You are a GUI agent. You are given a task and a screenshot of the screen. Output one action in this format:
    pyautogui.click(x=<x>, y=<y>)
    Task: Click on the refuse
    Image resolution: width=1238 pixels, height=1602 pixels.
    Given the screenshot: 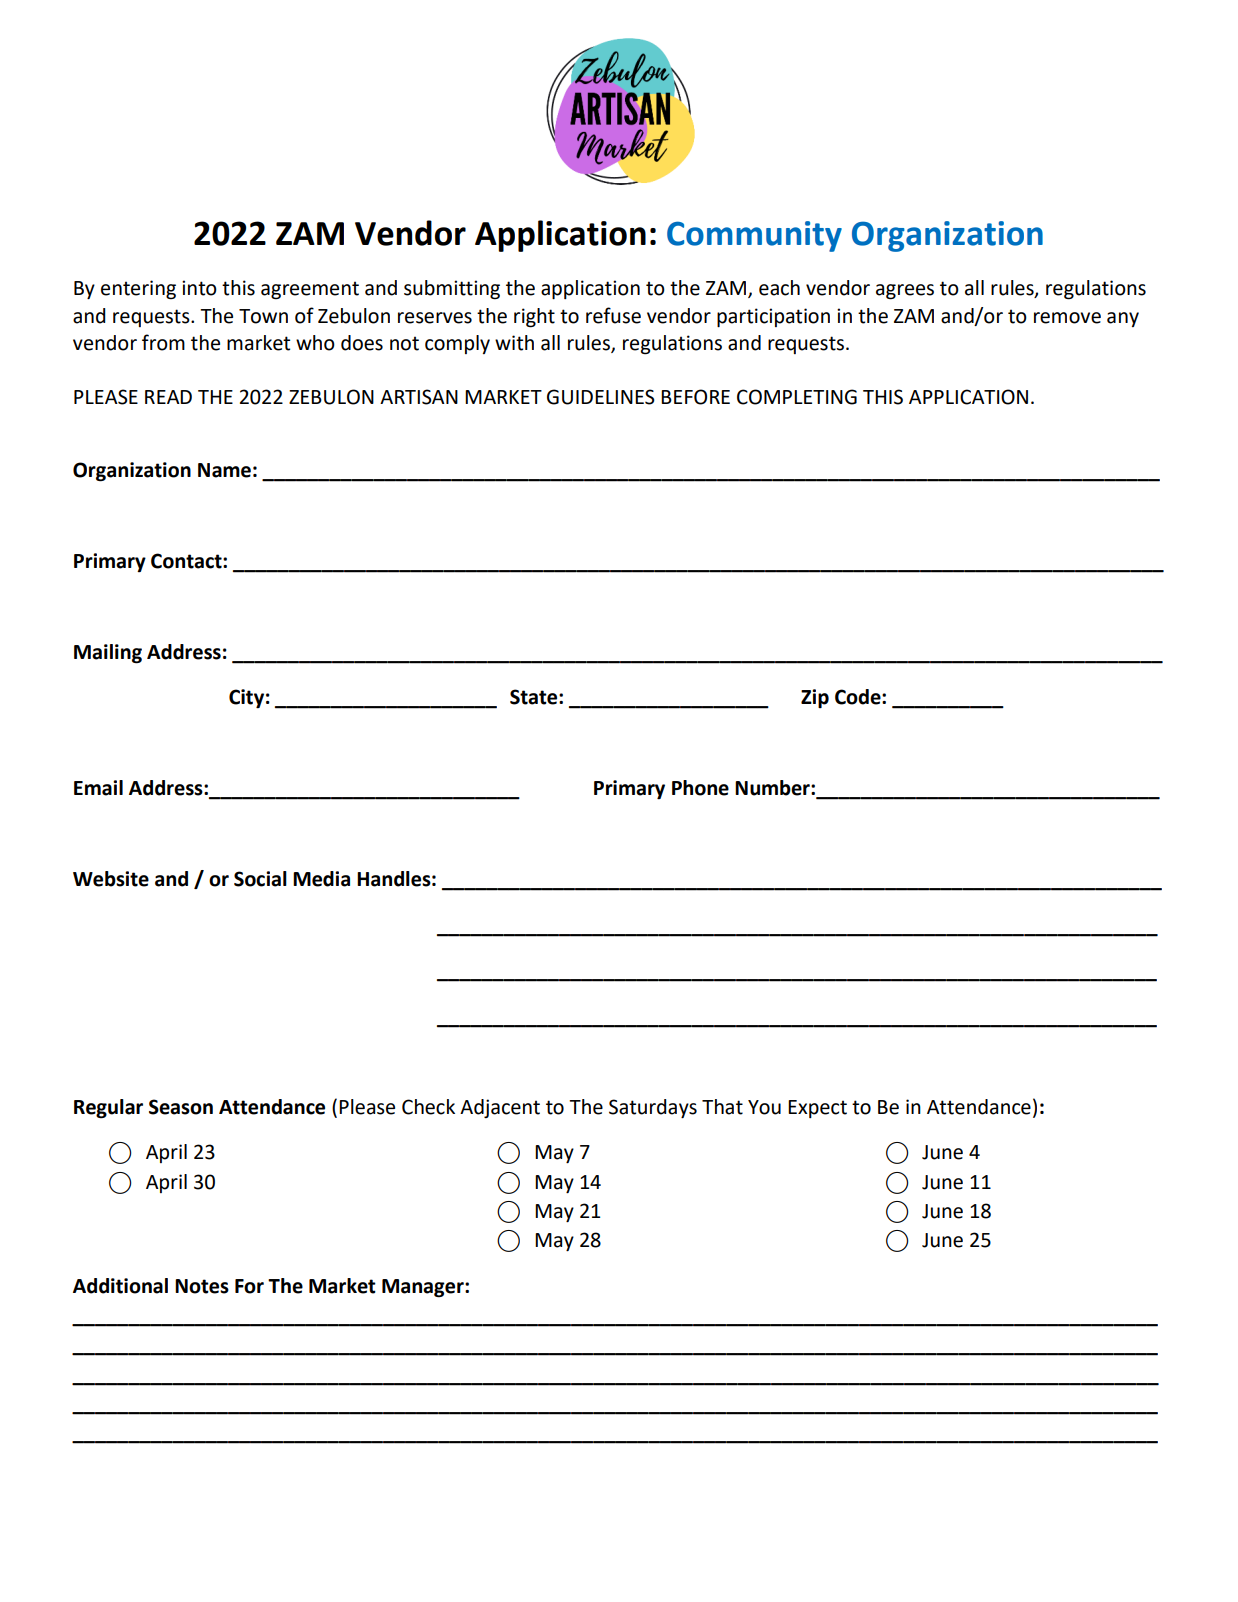 What is the action you would take?
    pyautogui.click(x=613, y=315)
